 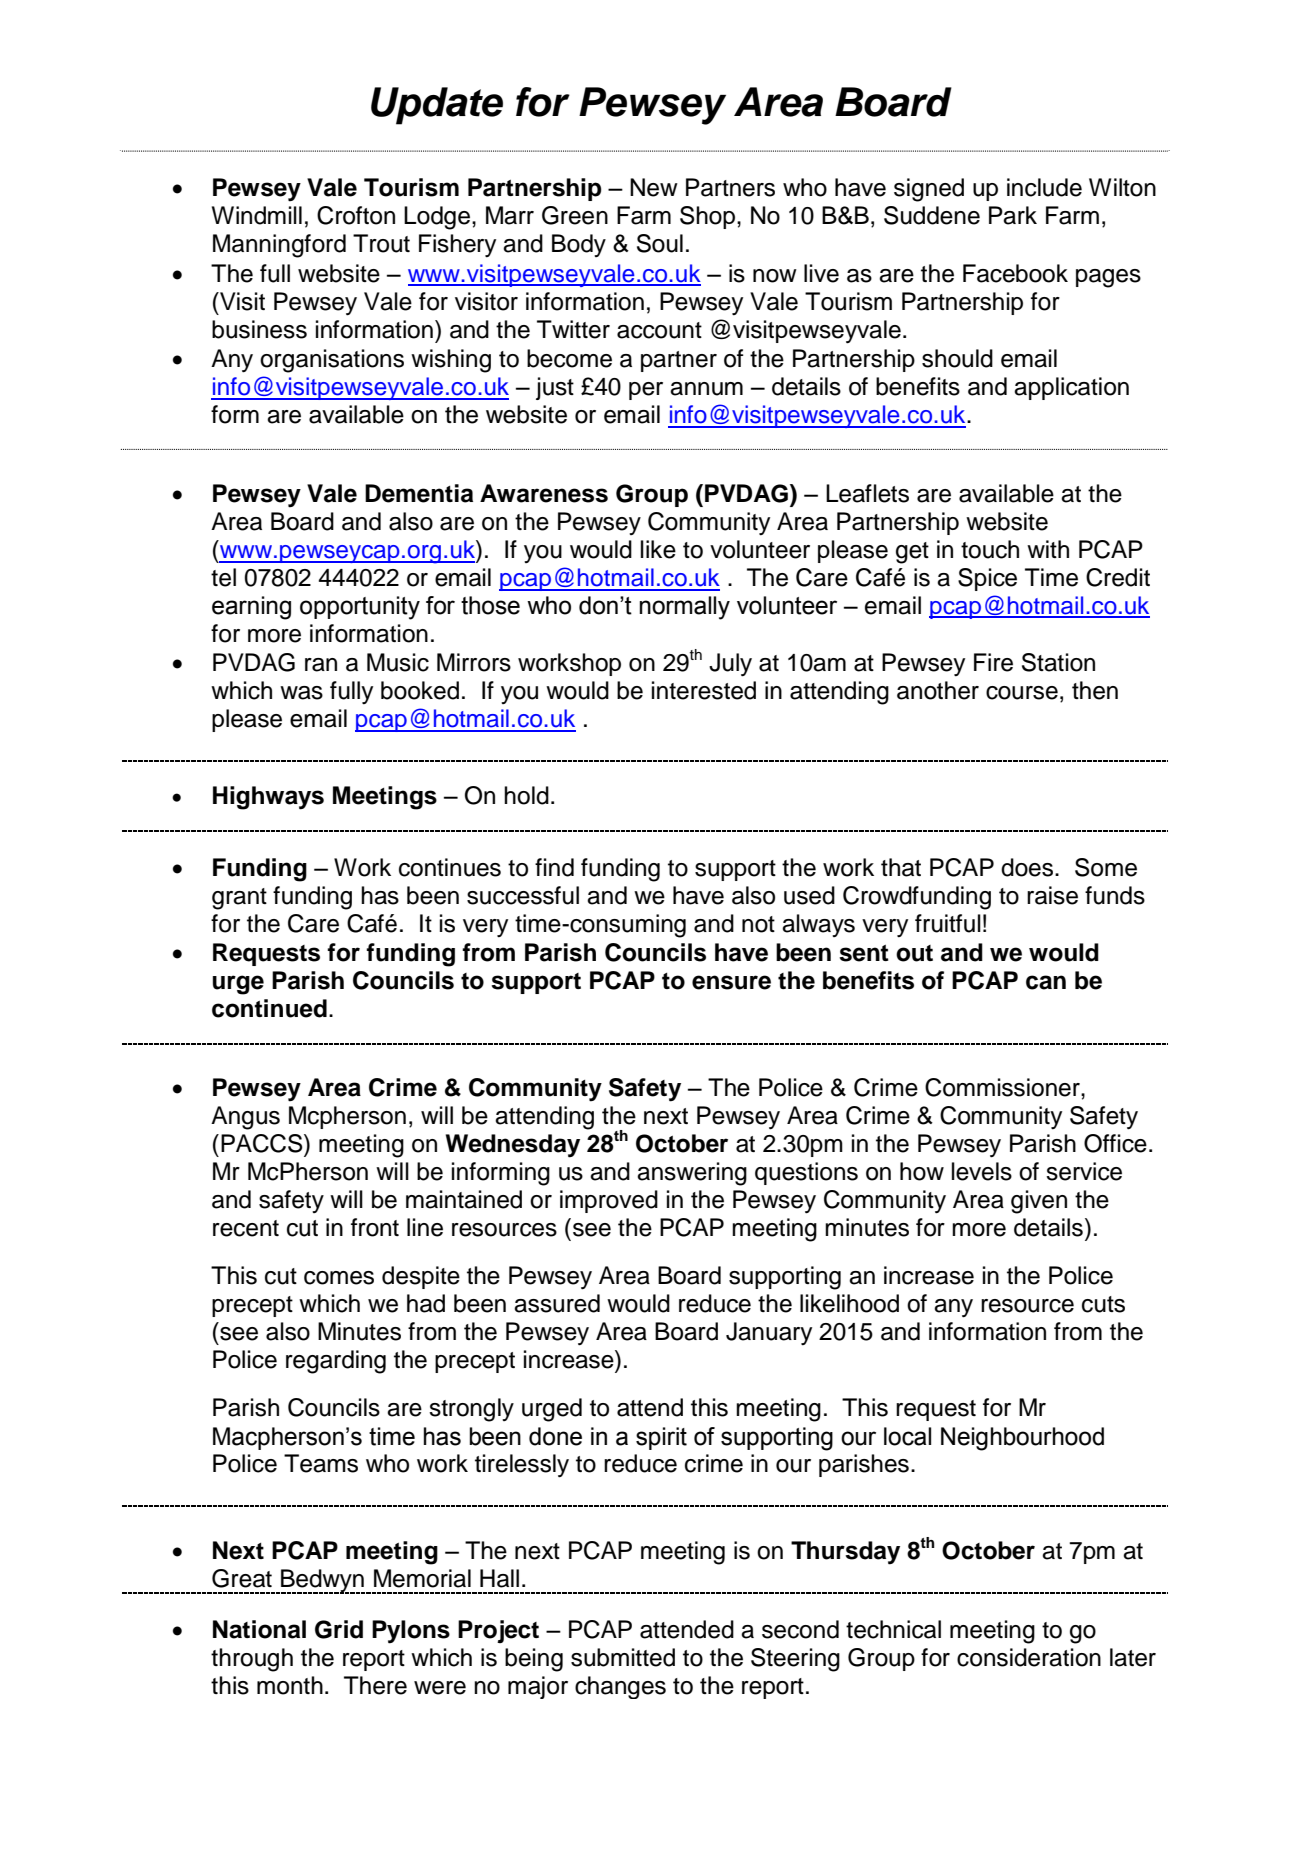 What do you see at coordinates (381, 243) in the document?
I see `Trout` at bounding box center [381, 243].
